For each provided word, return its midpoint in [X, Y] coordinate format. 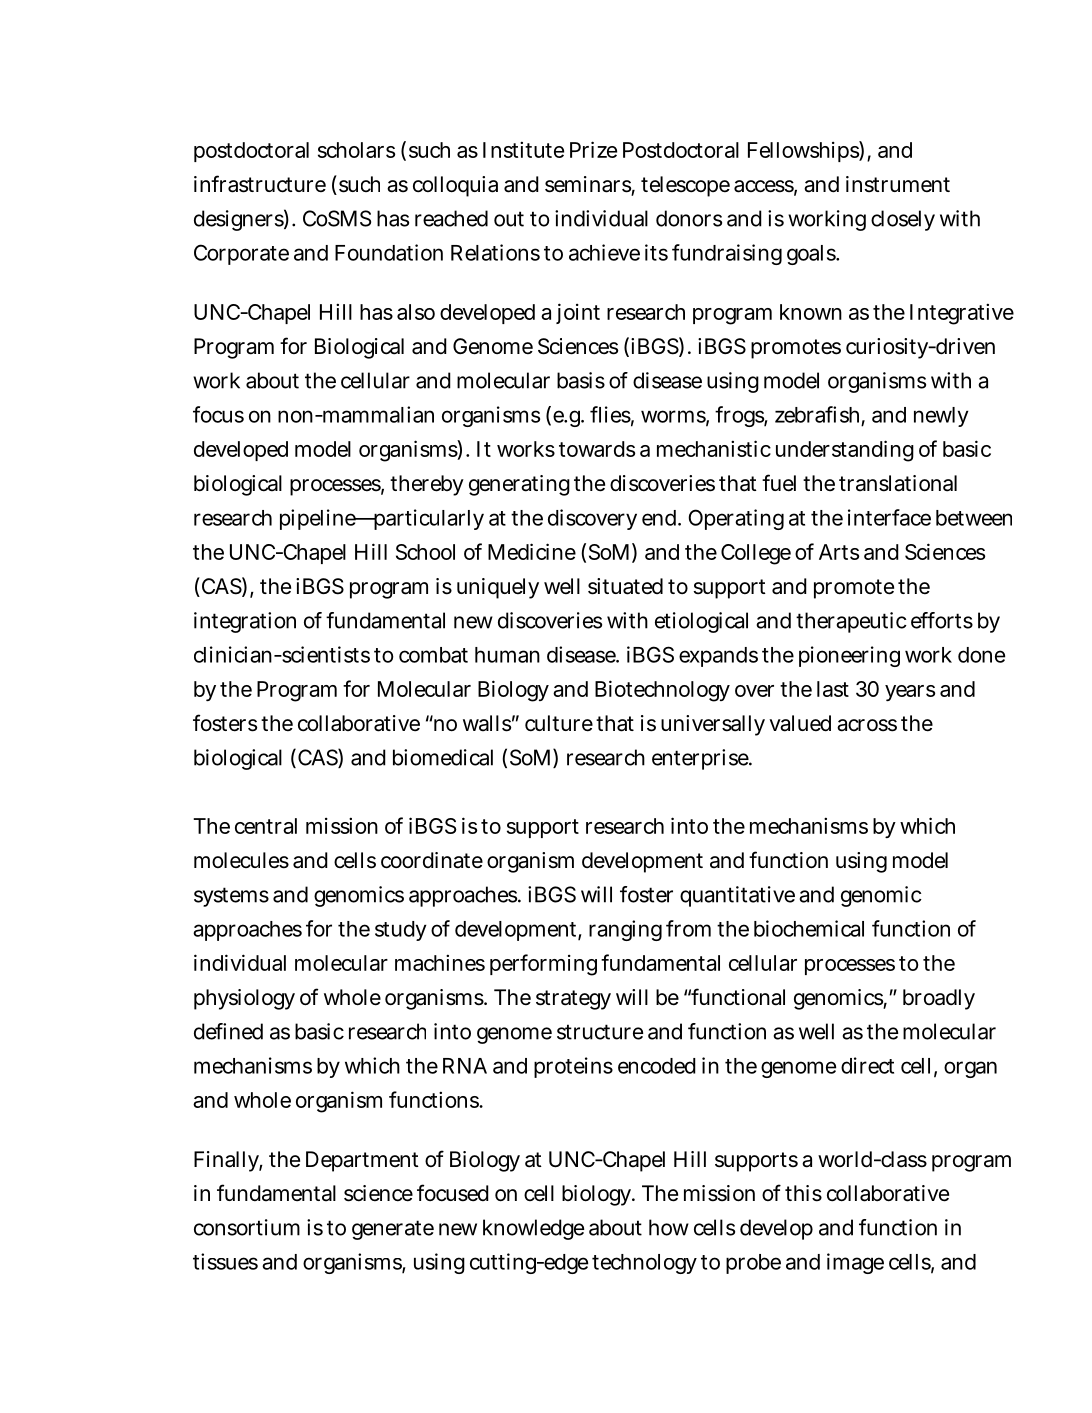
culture [559, 723]
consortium [247, 1227]
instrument [898, 184]
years [910, 693]
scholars [356, 150]
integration [245, 622]
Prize [593, 149]
